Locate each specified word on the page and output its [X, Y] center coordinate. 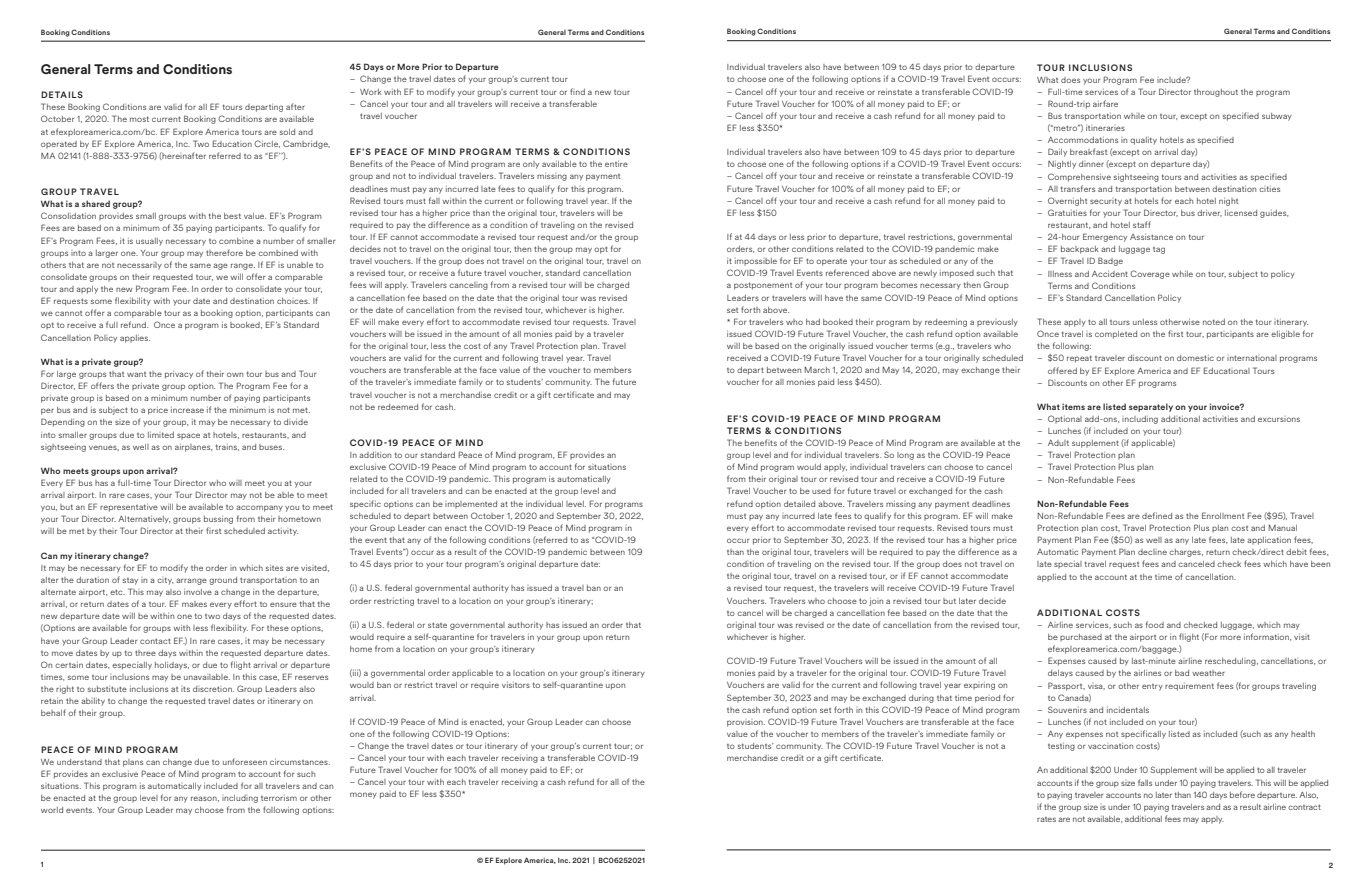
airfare [1105, 103]
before [1242, 794]
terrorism [279, 798]
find [577, 91]
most [139, 119]
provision [746, 723]
